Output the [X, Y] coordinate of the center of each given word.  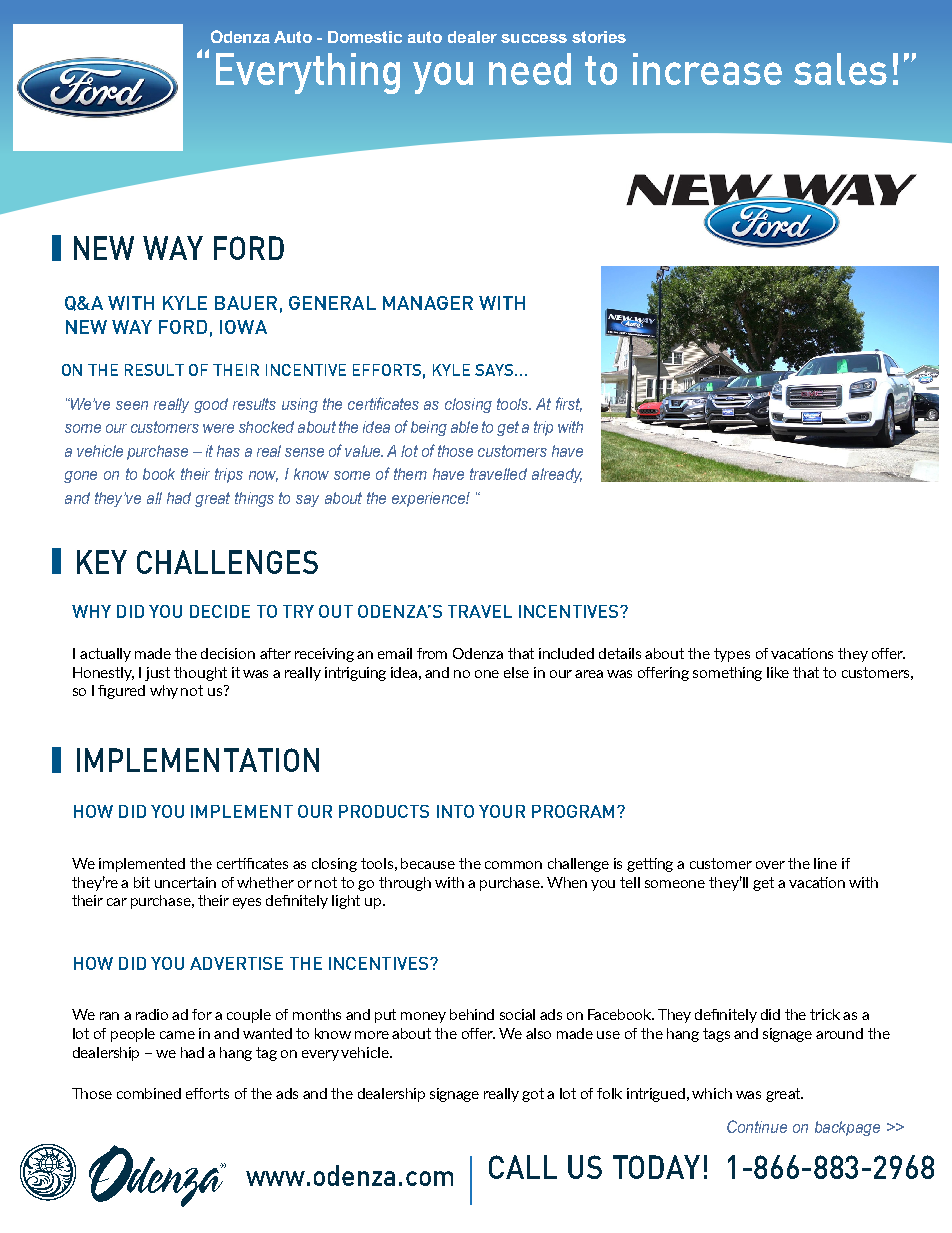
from [432, 653]
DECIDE [220, 611]
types [732, 655]
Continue [757, 1126]
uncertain [185, 882]
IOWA [243, 327]
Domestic [365, 37]
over [770, 865]
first [569, 404]
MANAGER [428, 303]
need [530, 69]
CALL [523, 1167]
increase [707, 69]
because [428, 863]
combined [149, 1093]
